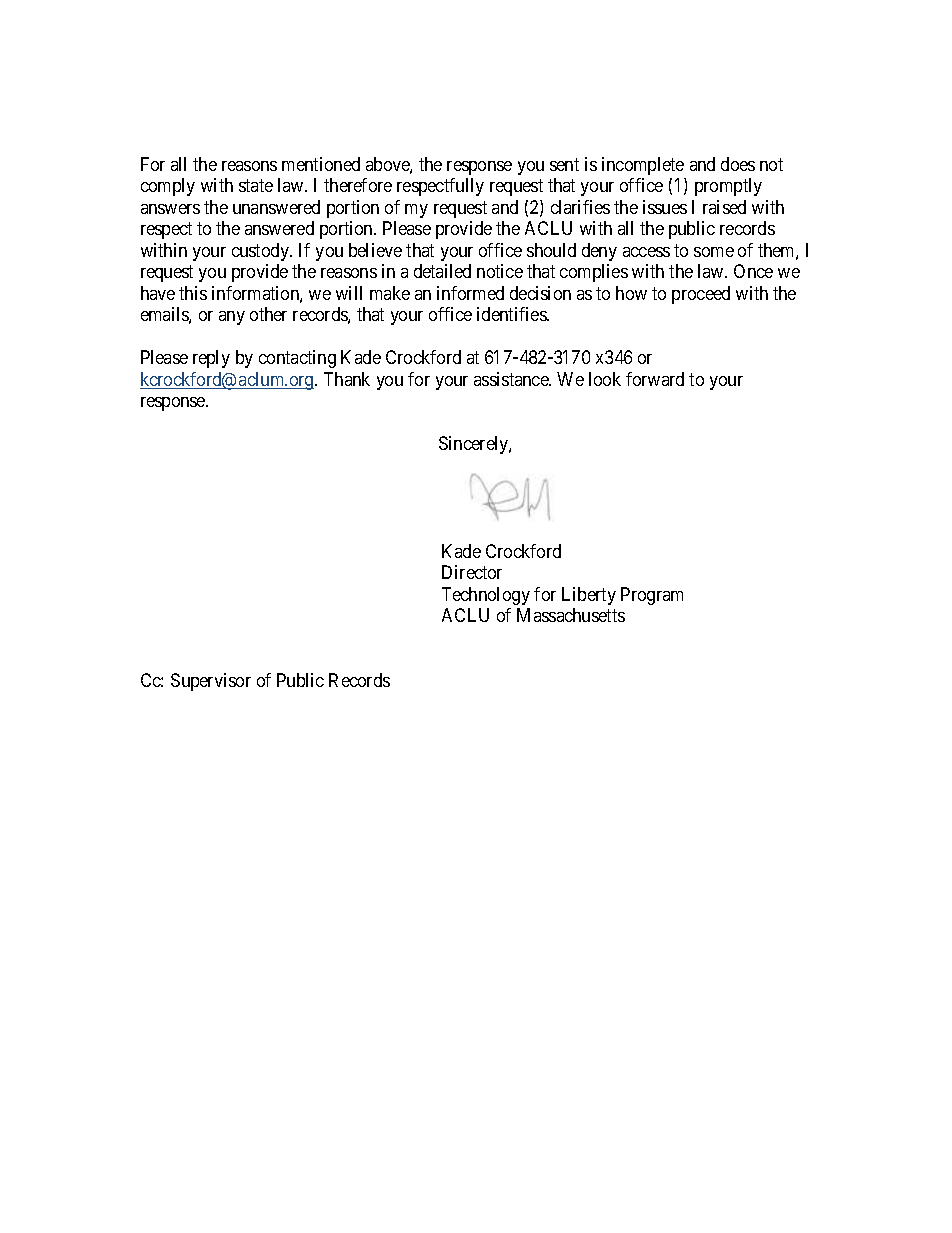 The image size is (952, 1233). I want to click on reply, so click(211, 359).
